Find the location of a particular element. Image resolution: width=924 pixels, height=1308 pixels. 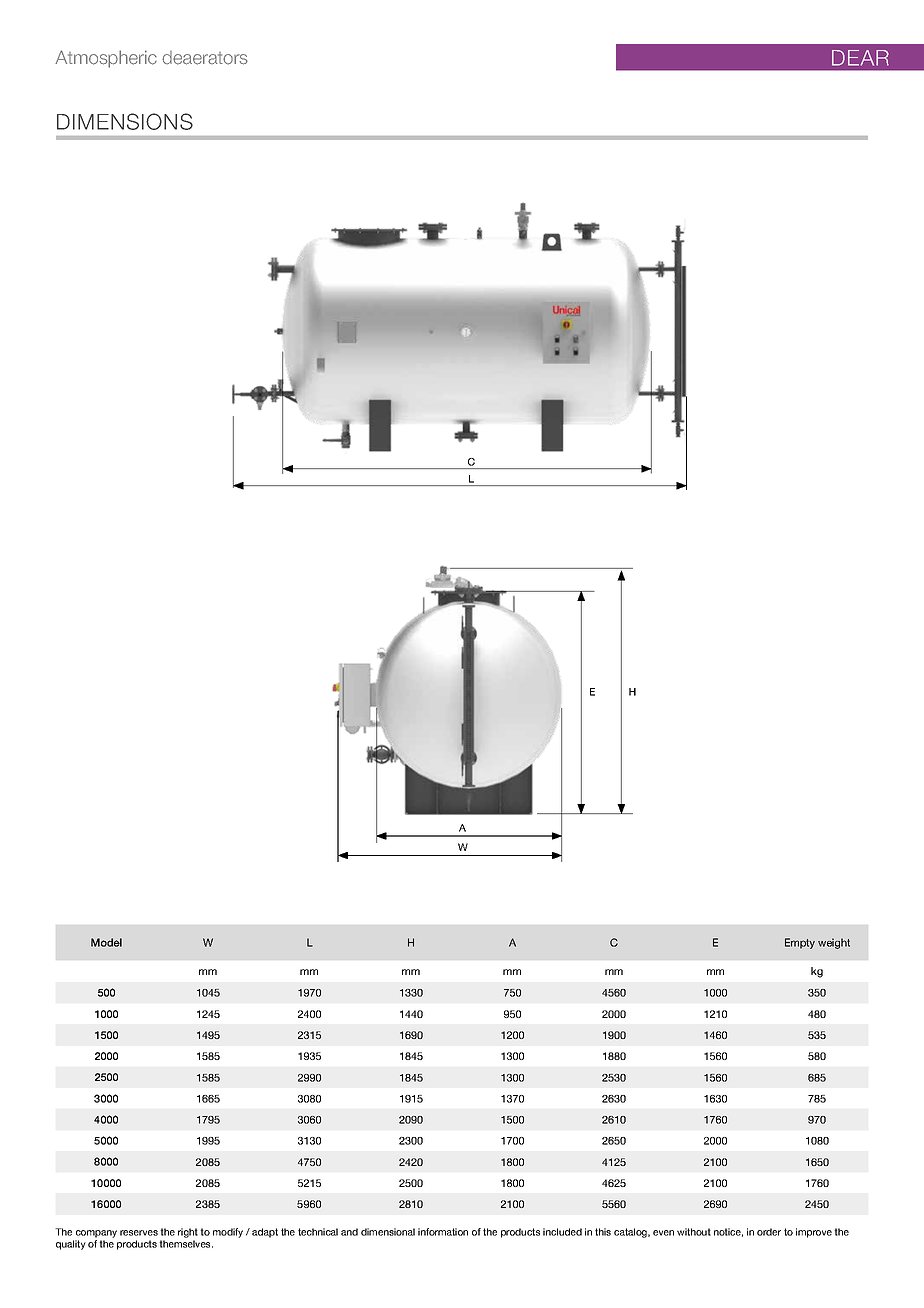

right is located at coordinates (188, 1233).
